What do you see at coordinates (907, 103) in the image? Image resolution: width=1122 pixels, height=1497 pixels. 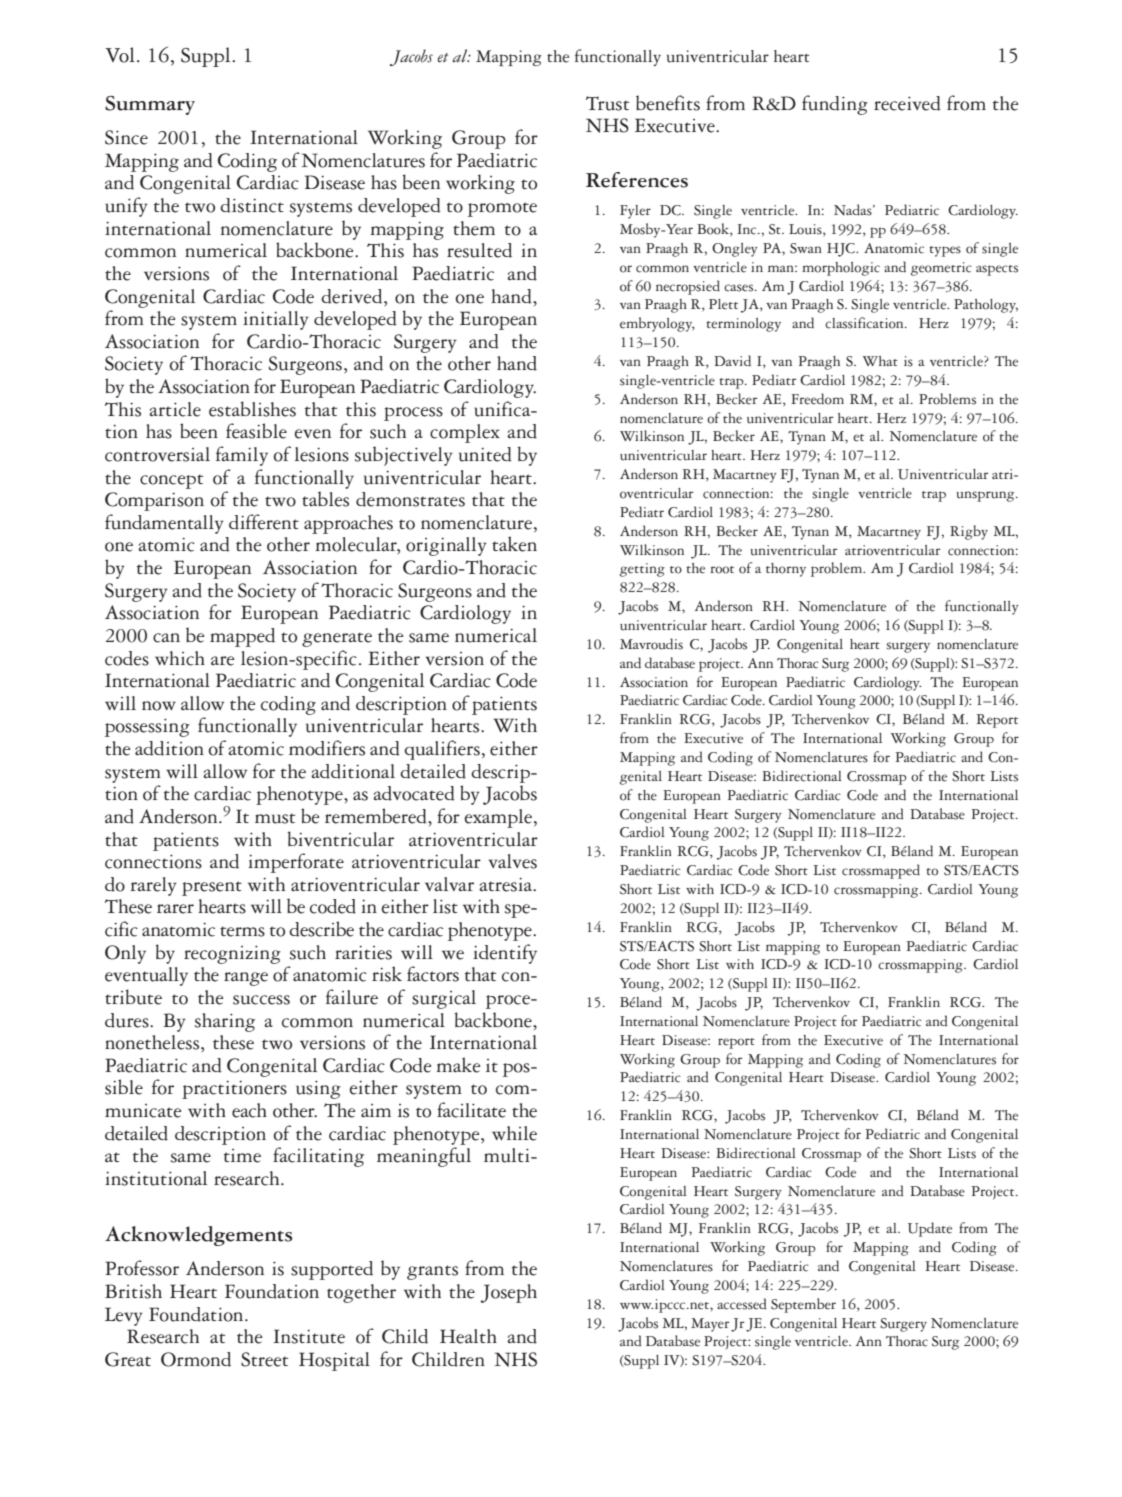 I see `received` at bounding box center [907, 103].
